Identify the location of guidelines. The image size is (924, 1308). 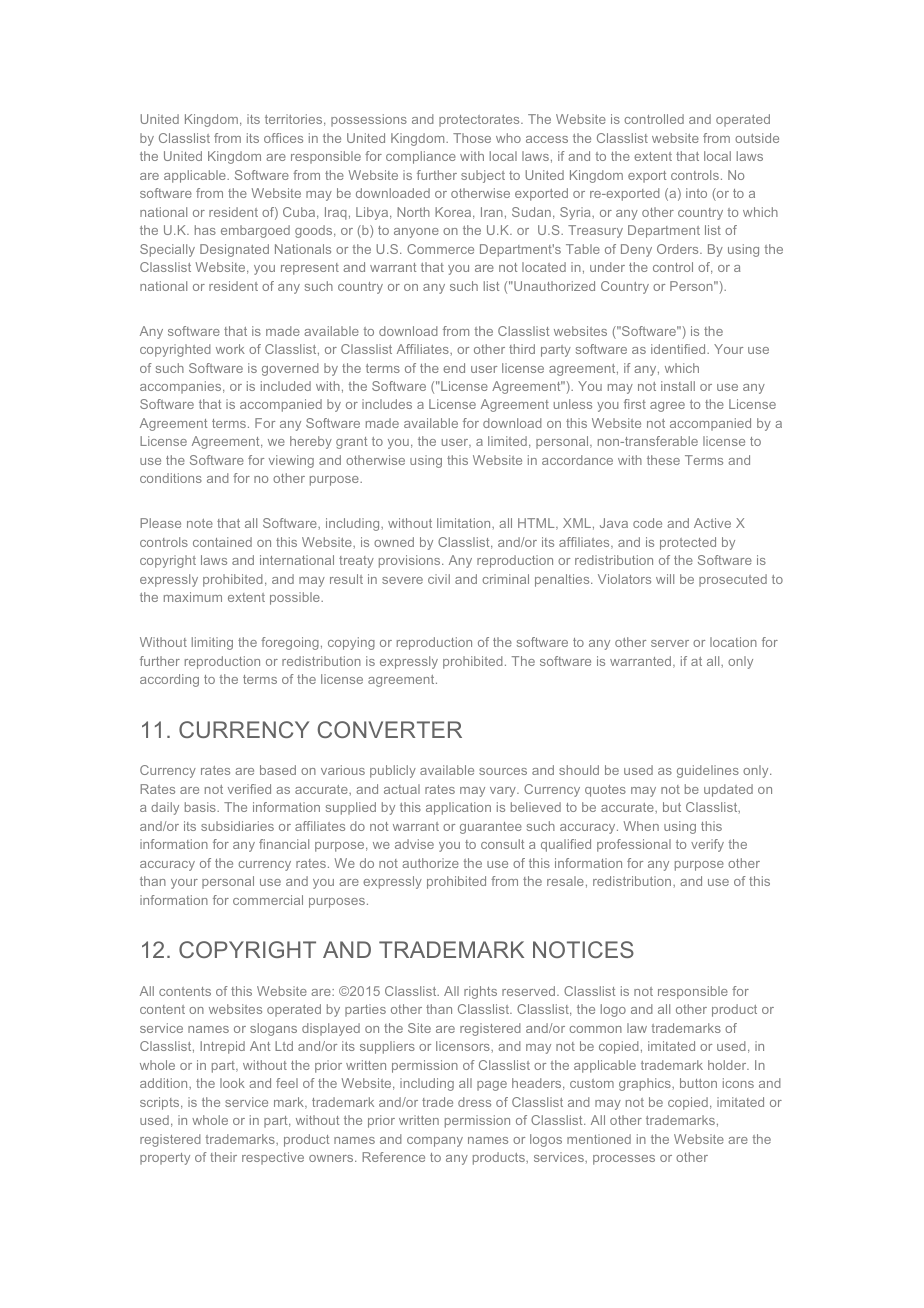
(708, 771).
